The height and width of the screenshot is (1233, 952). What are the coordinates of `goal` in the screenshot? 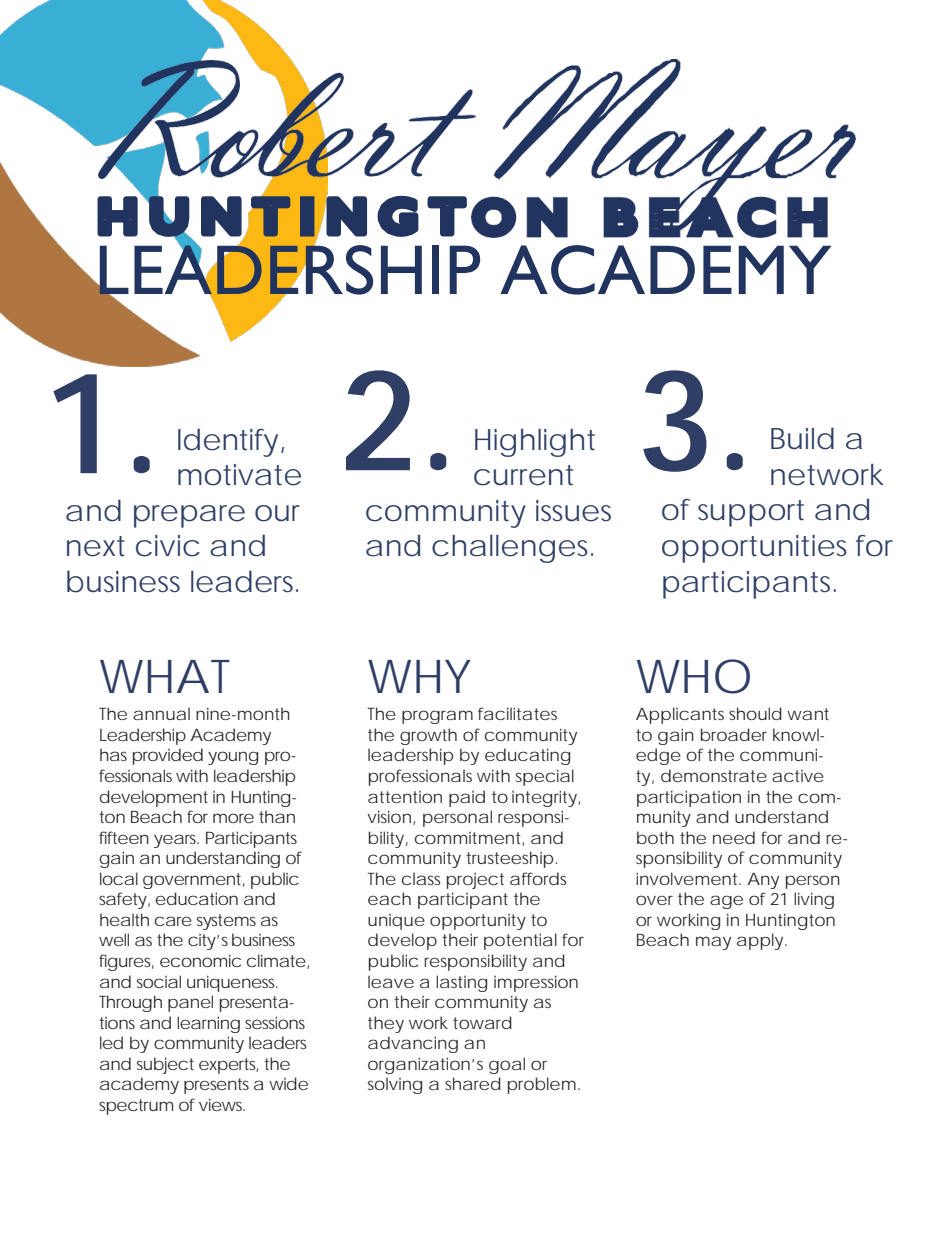 It's located at (507, 1065).
